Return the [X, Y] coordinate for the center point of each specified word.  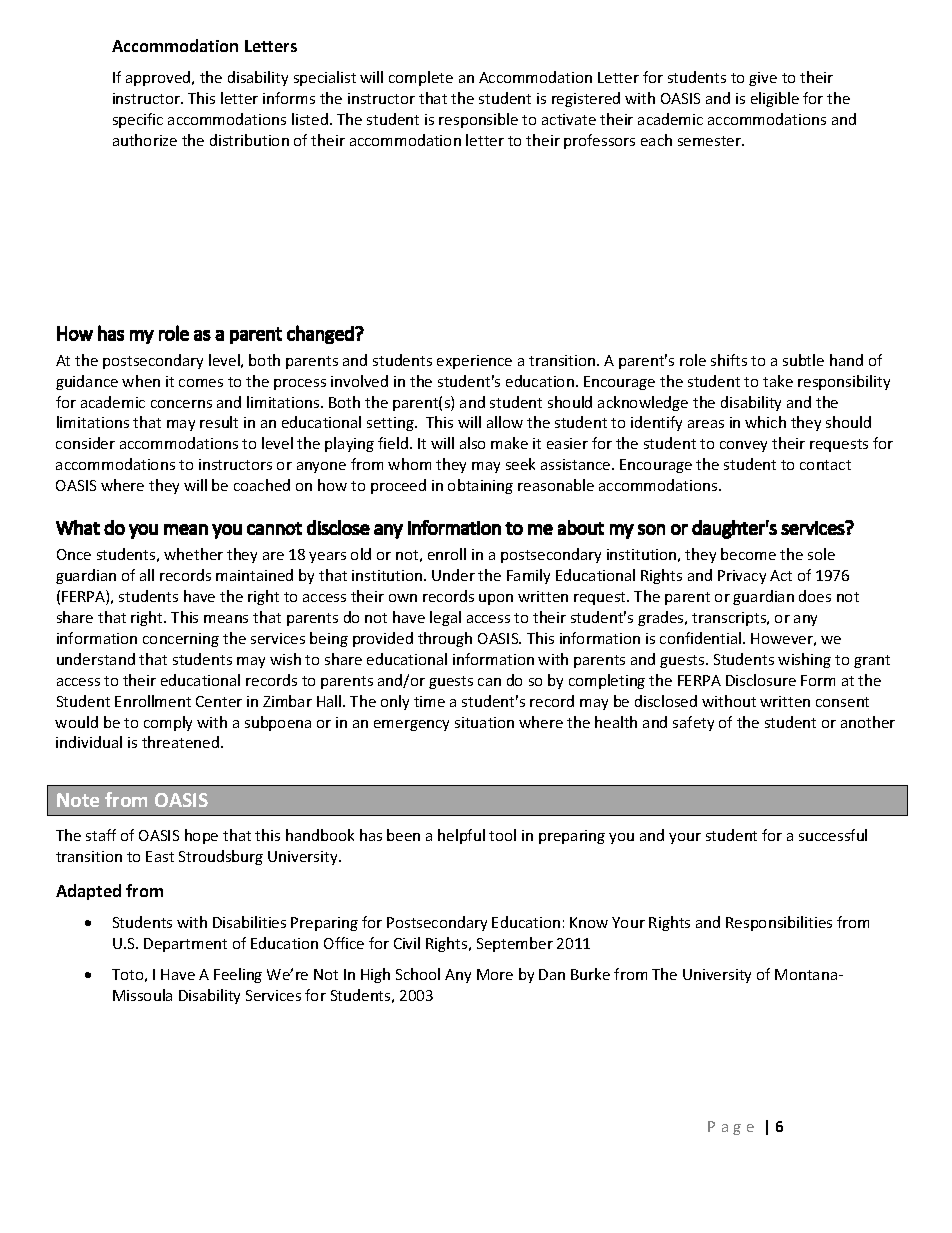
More [495, 974]
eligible [775, 99]
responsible [478, 120]
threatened [180, 742]
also [472, 443]
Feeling [238, 975]
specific [138, 120]
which [765, 422]
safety [693, 723]
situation [484, 722]
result [219, 422]
